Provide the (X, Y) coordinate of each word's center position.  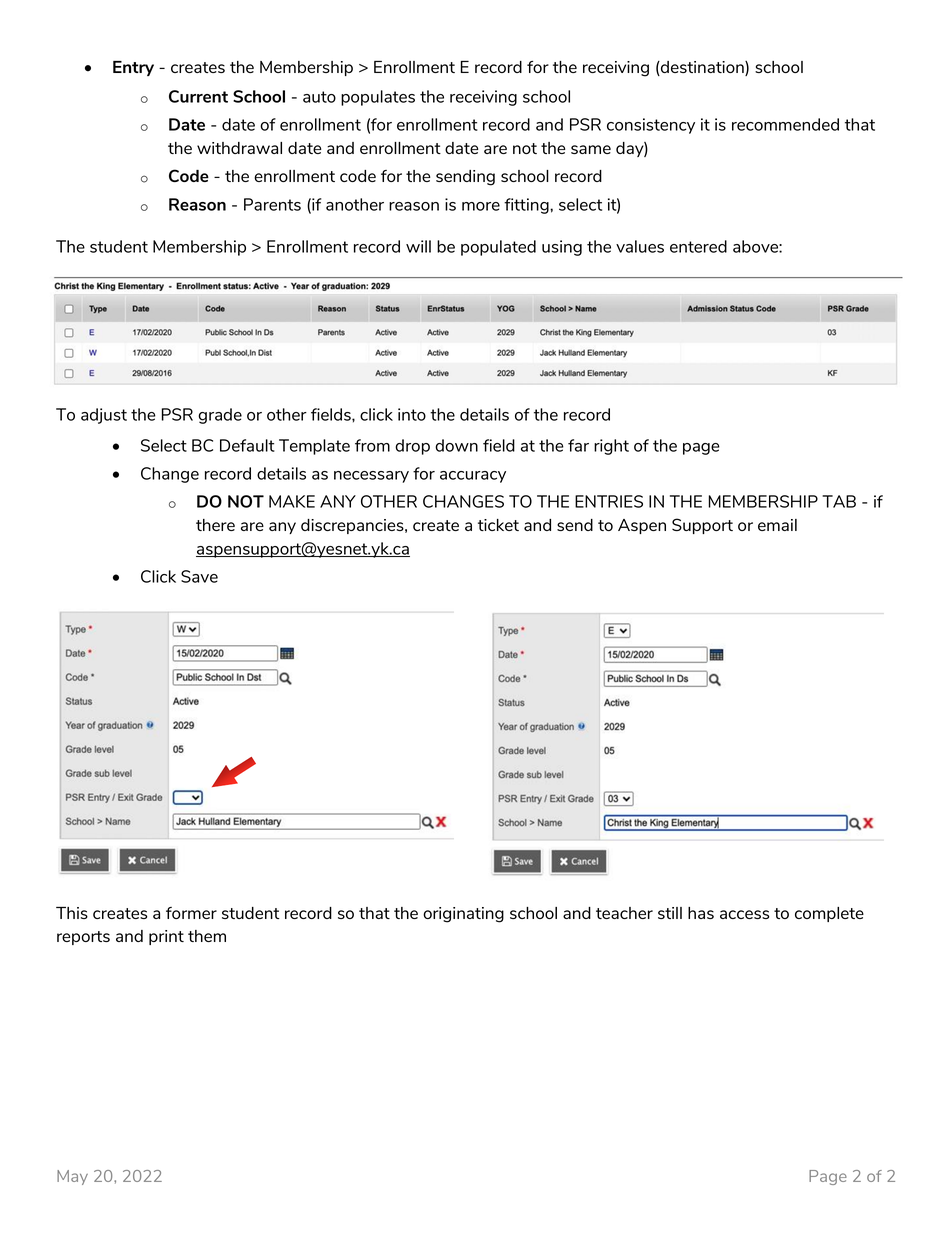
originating (463, 915)
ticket (498, 525)
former (191, 913)
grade (220, 416)
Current (198, 96)
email (777, 525)
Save (199, 576)
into (412, 414)
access (744, 914)
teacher (624, 913)
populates (378, 98)
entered (698, 246)
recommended (785, 124)
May (72, 1177)
